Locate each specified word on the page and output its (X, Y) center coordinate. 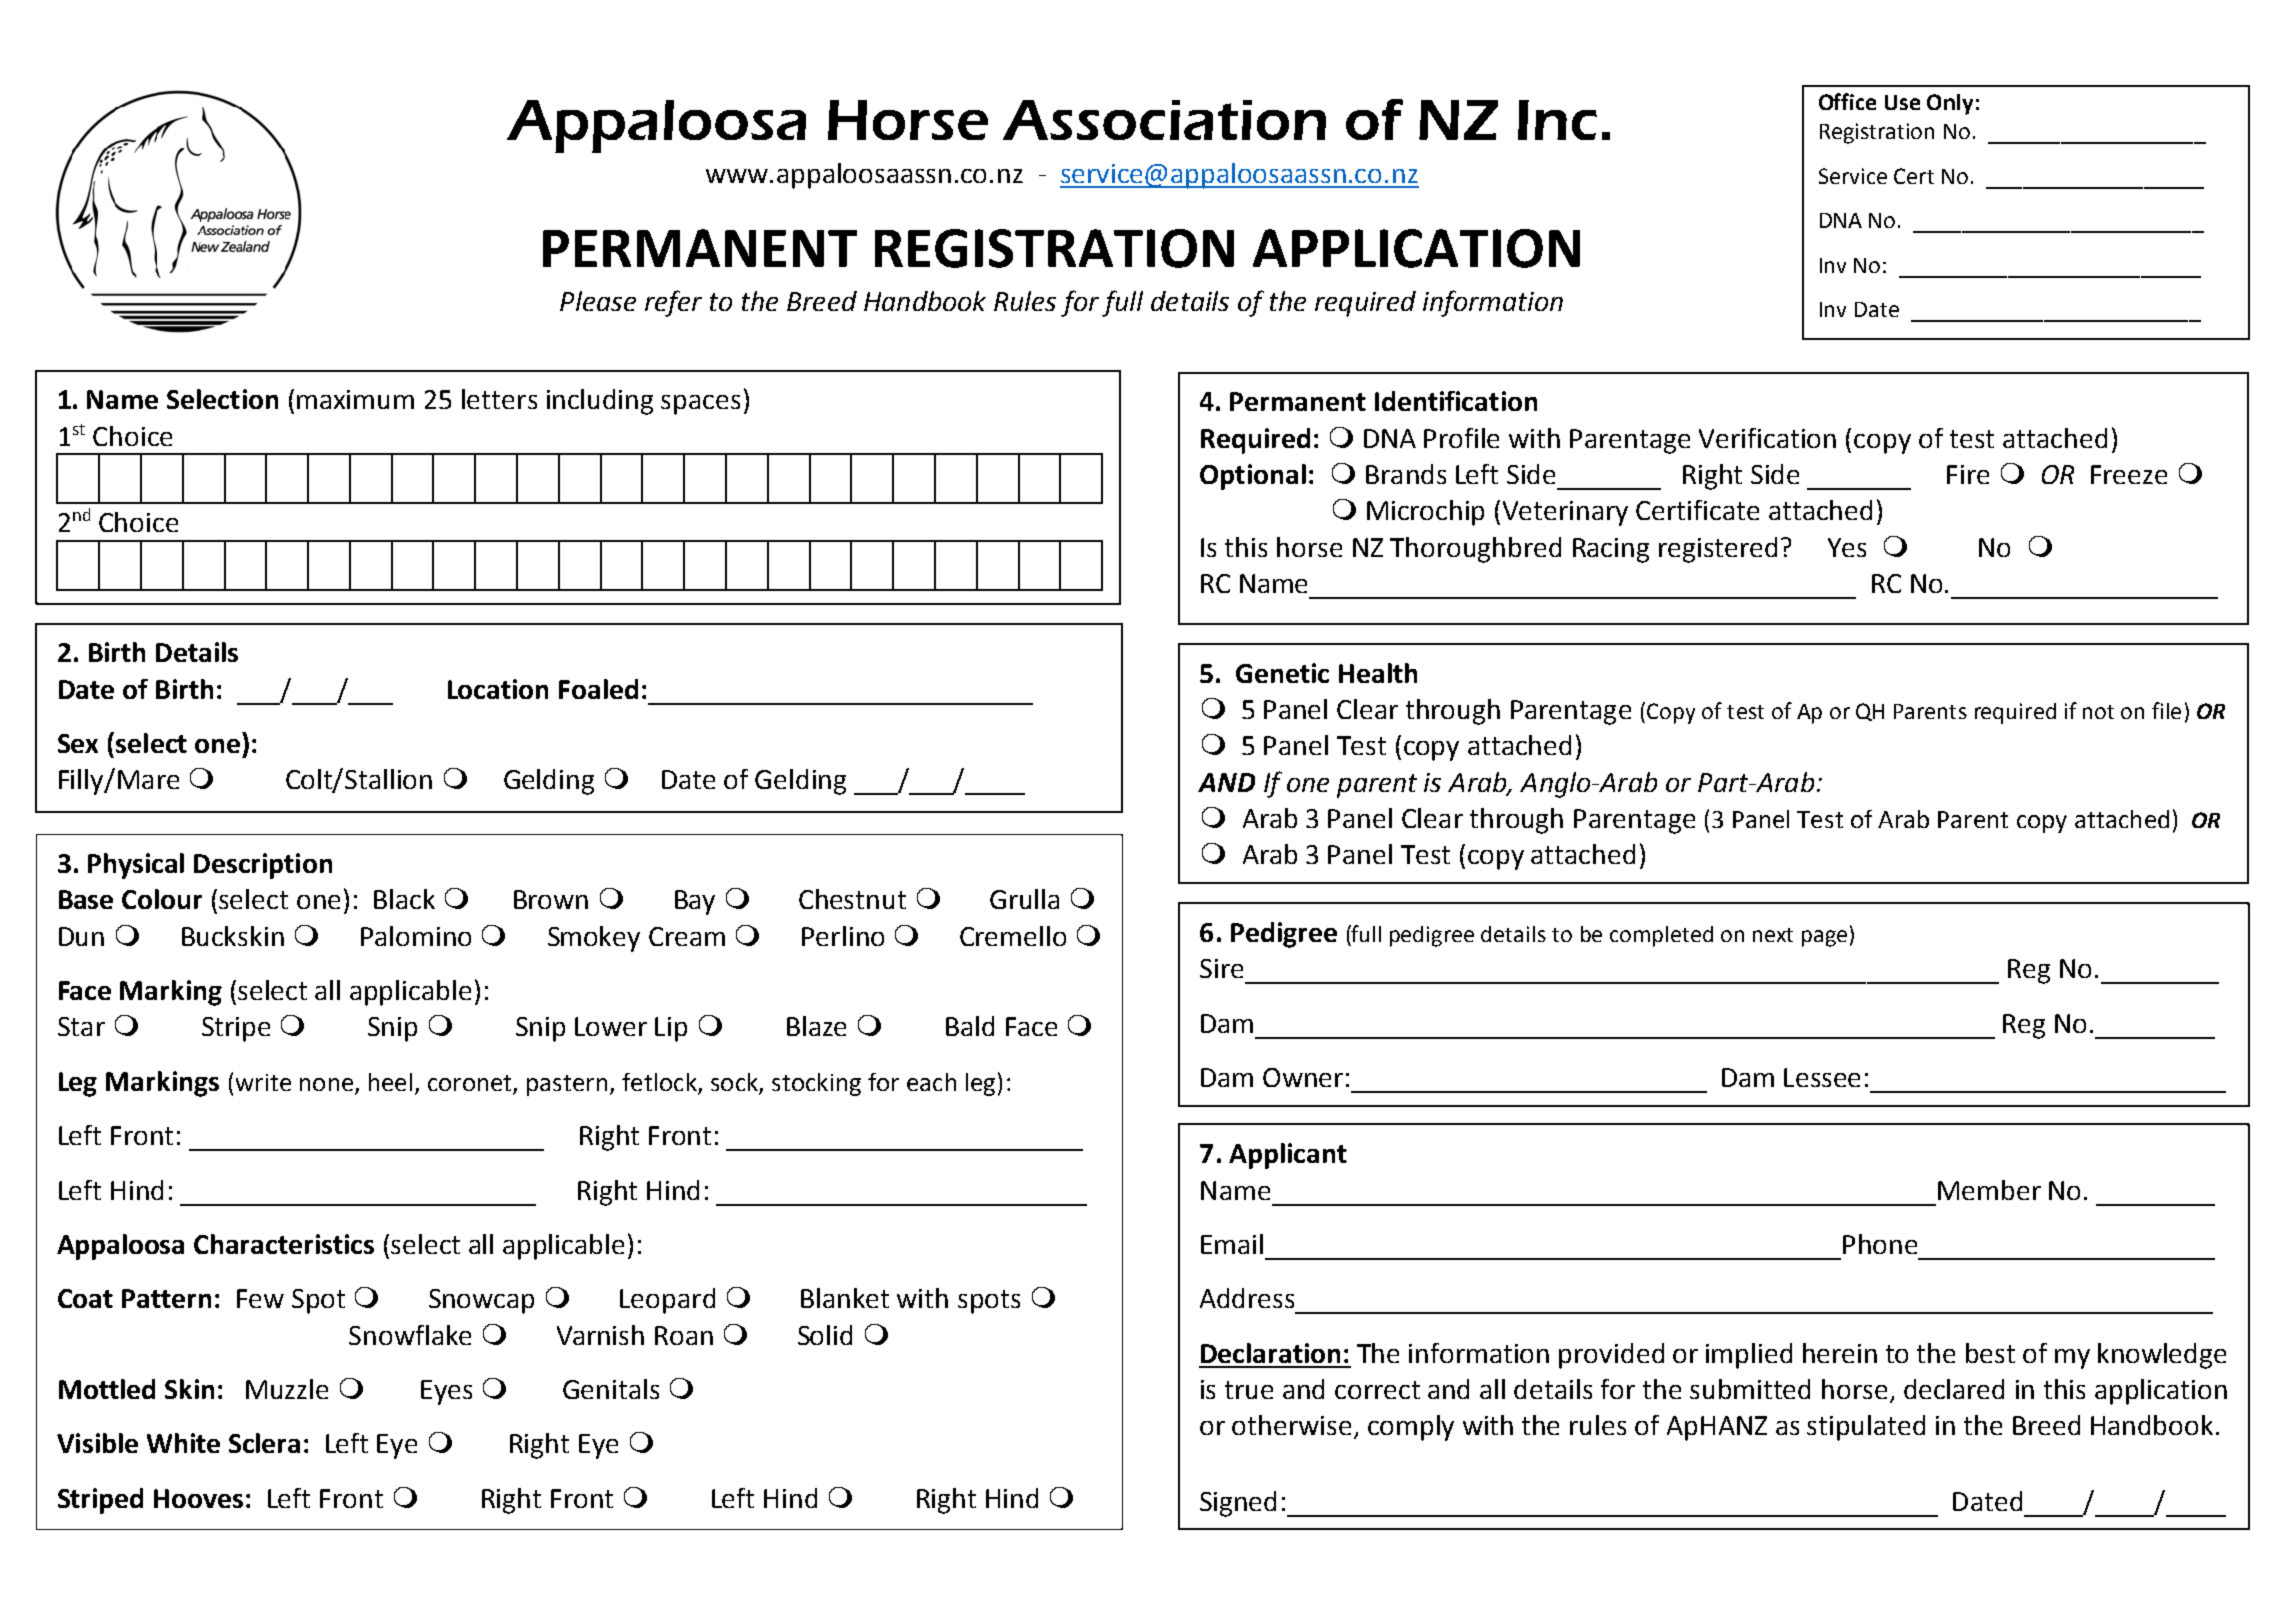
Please (598, 301)
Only (1950, 104)
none (326, 1084)
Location (498, 689)
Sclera (264, 1443)
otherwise (1291, 1425)
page (1824, 938)
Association (1164, 120)
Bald (970, 1026)
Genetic (1282, 673)
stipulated (1866, 1428)
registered (1718, 550)
